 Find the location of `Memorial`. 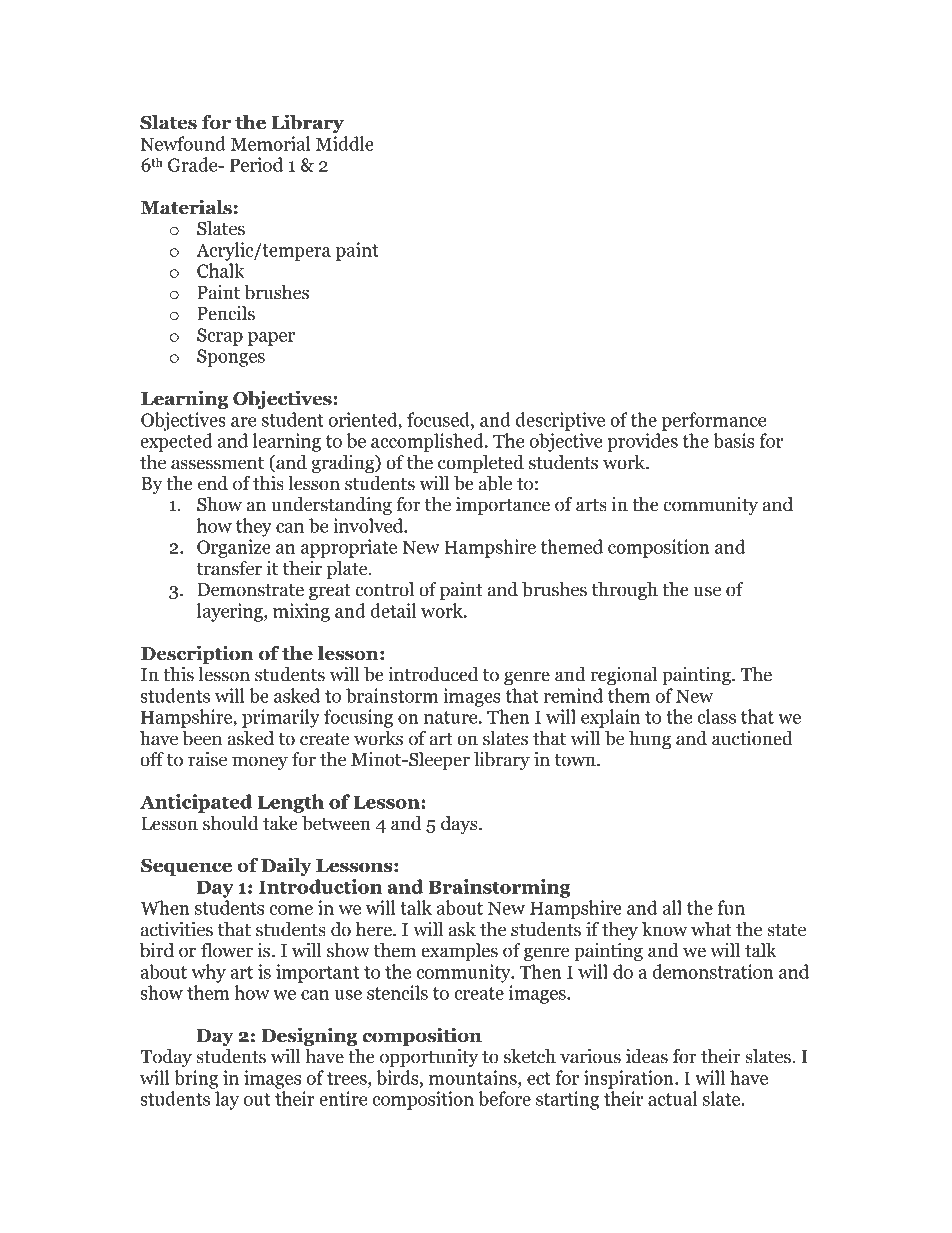

Memorial is located at coordinates (271, 143).
